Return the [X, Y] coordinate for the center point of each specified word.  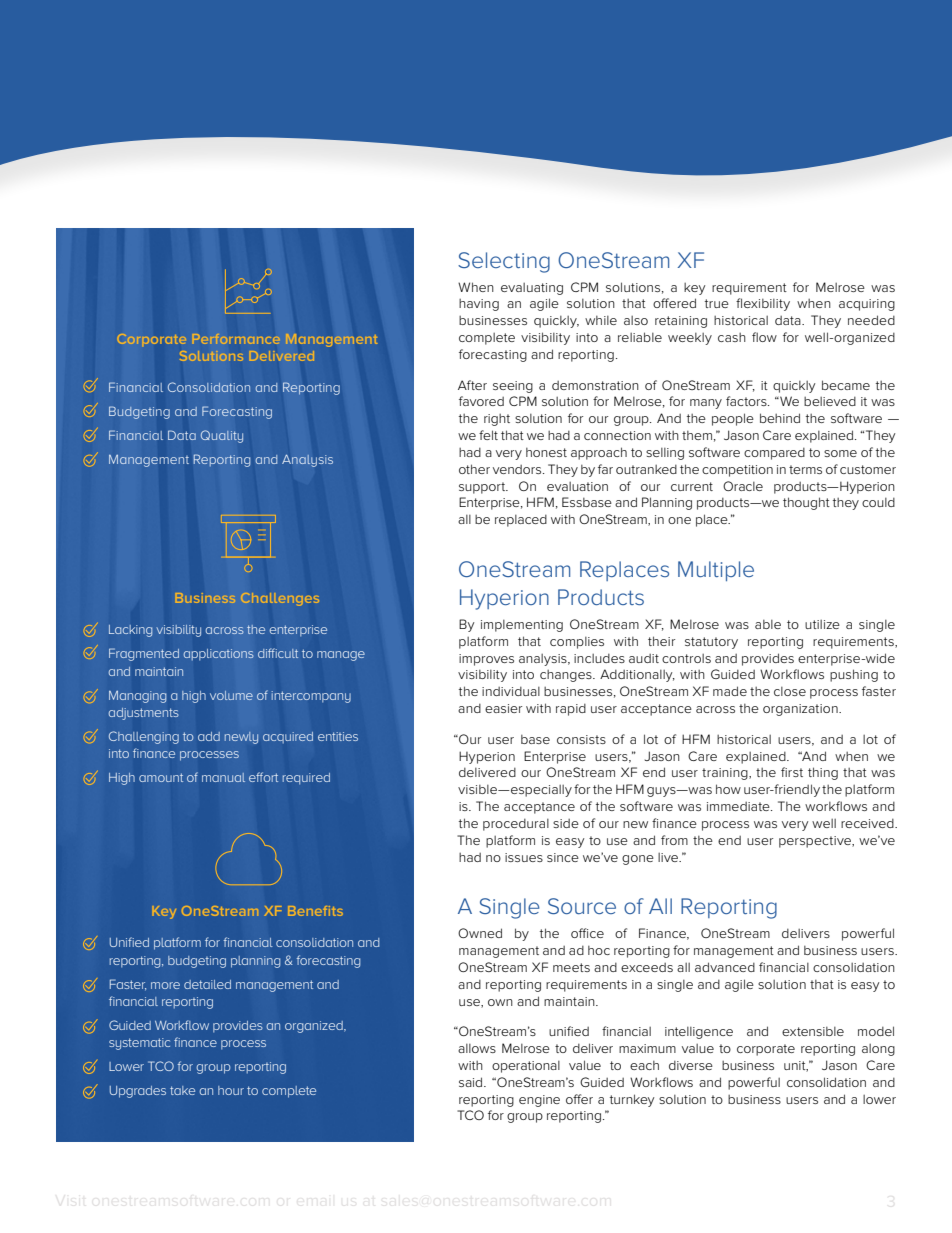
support [483, 488]
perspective [816, 842]
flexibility [763, 304]
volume [231, 695]
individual [511, 691]
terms [805, 469]
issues [524, 857]
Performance [235, 339]
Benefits [315, 911]
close [790, 691]
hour [231, 1090]
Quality [222, 436]
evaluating [532, 289]
